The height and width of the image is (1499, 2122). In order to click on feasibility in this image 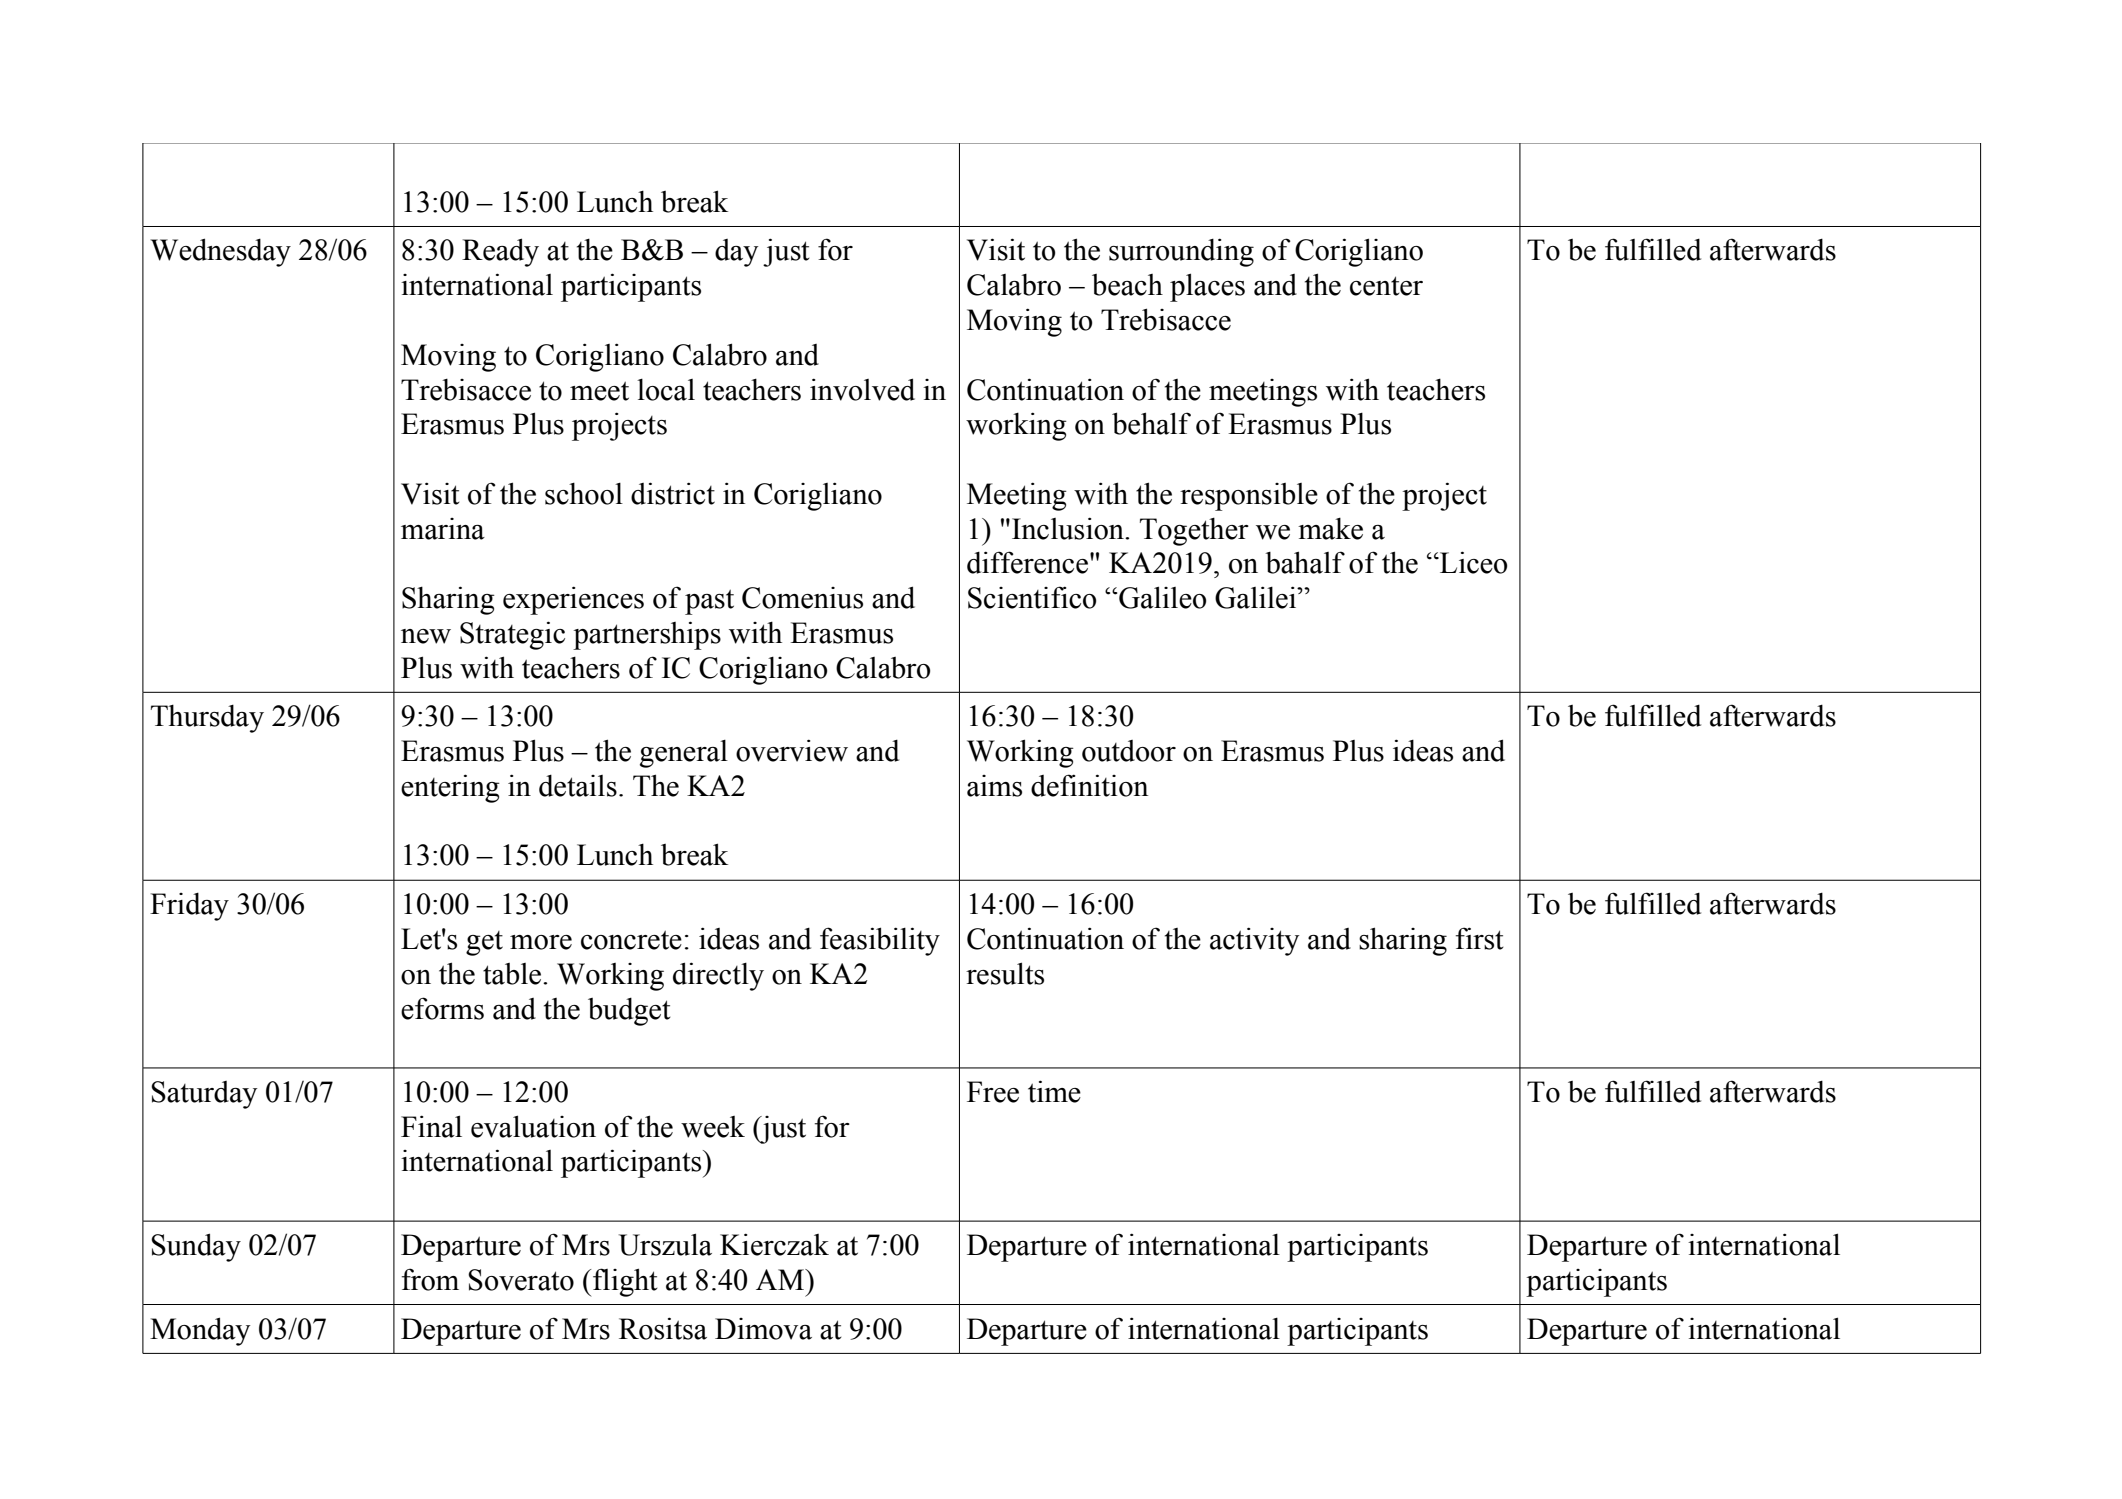, I will do `click(880, 941)`.
